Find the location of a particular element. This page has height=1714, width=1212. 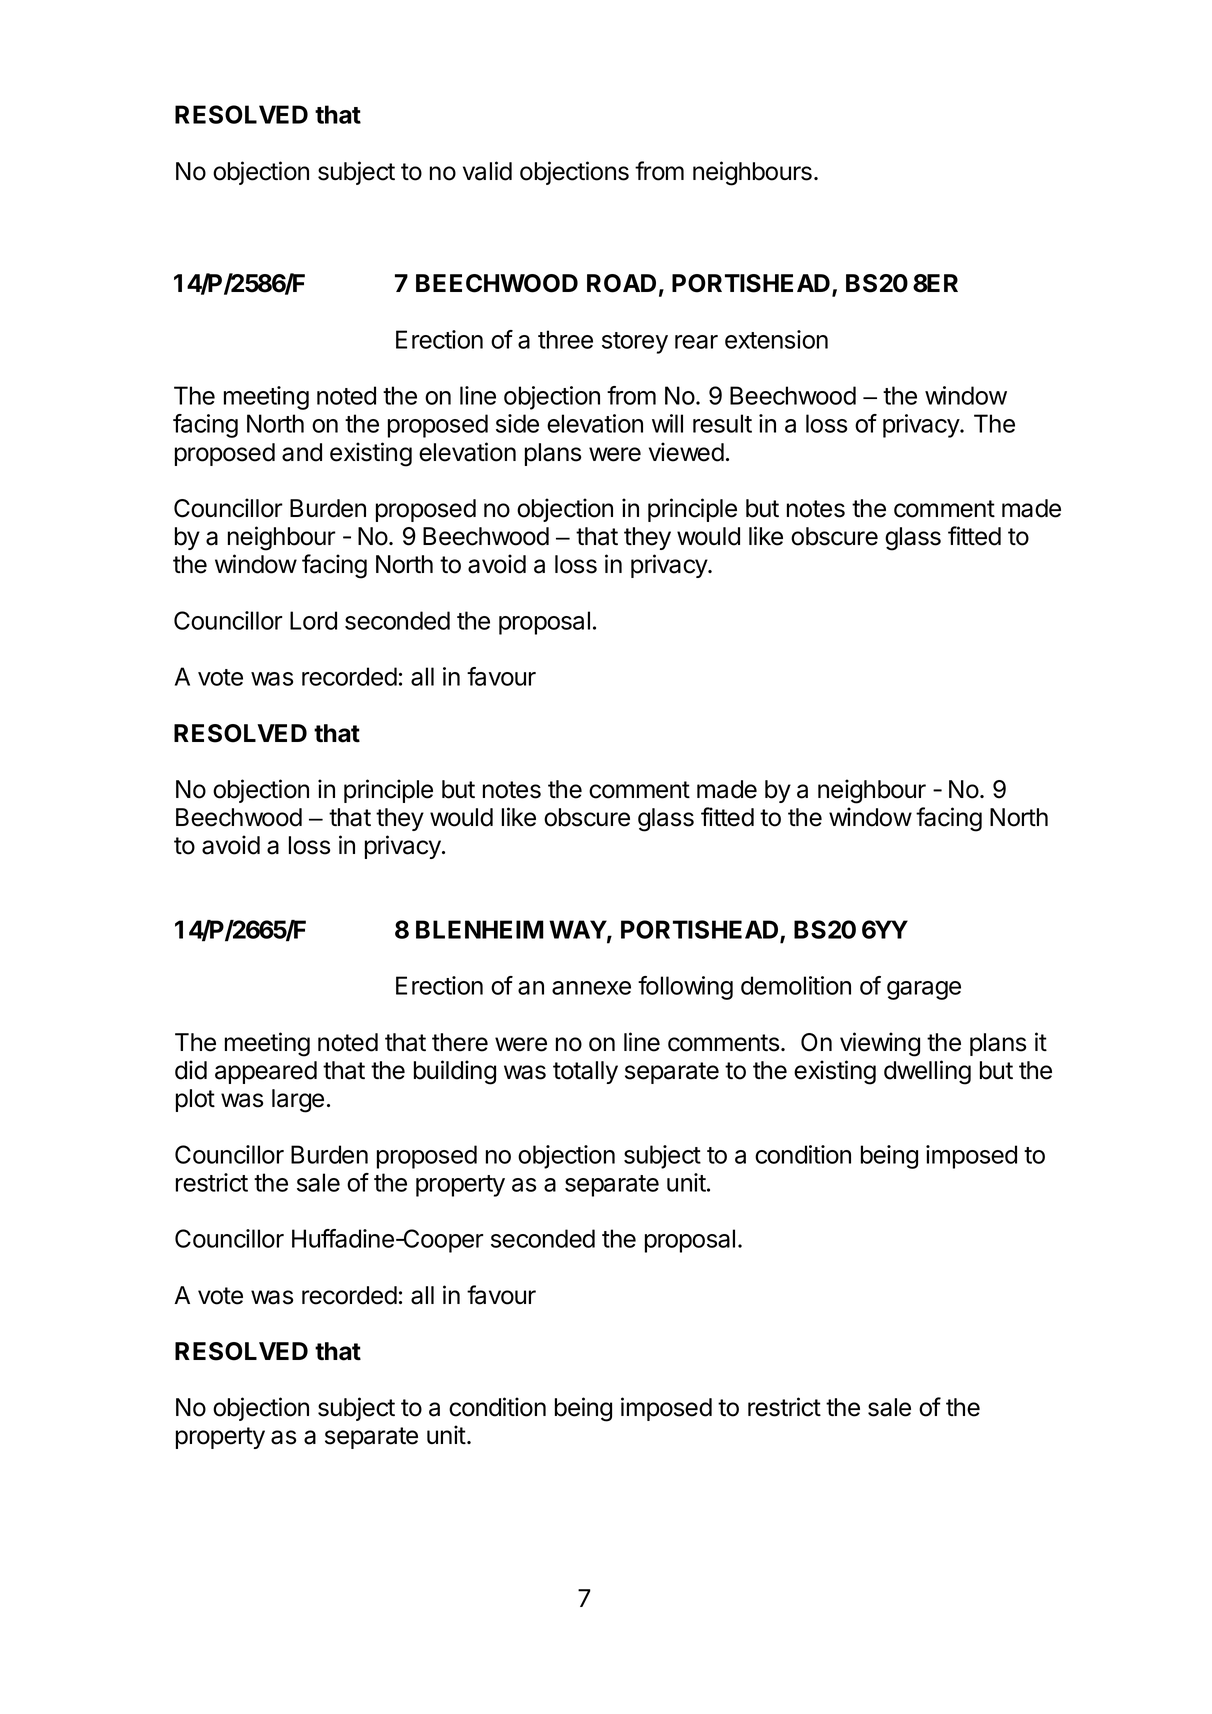

extension is located at coordinates (776, 339).
